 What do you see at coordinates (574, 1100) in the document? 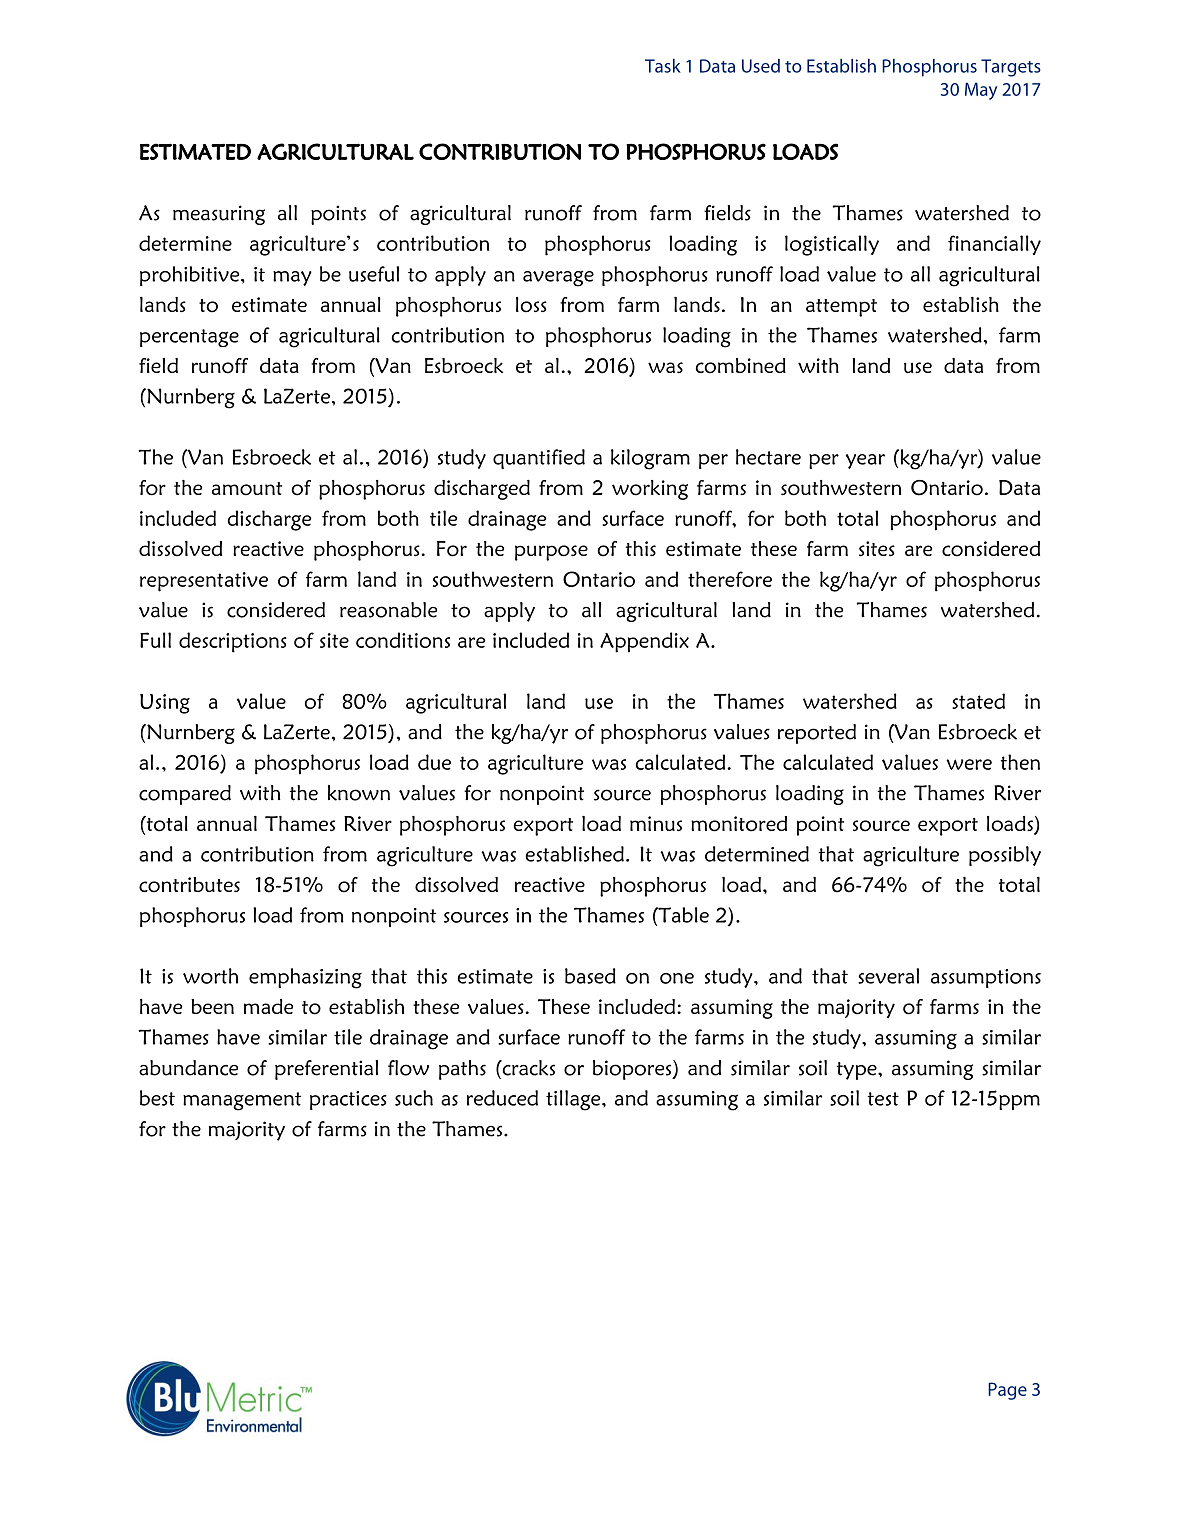
I see `tillage` at bounding box center [574, 1100].
